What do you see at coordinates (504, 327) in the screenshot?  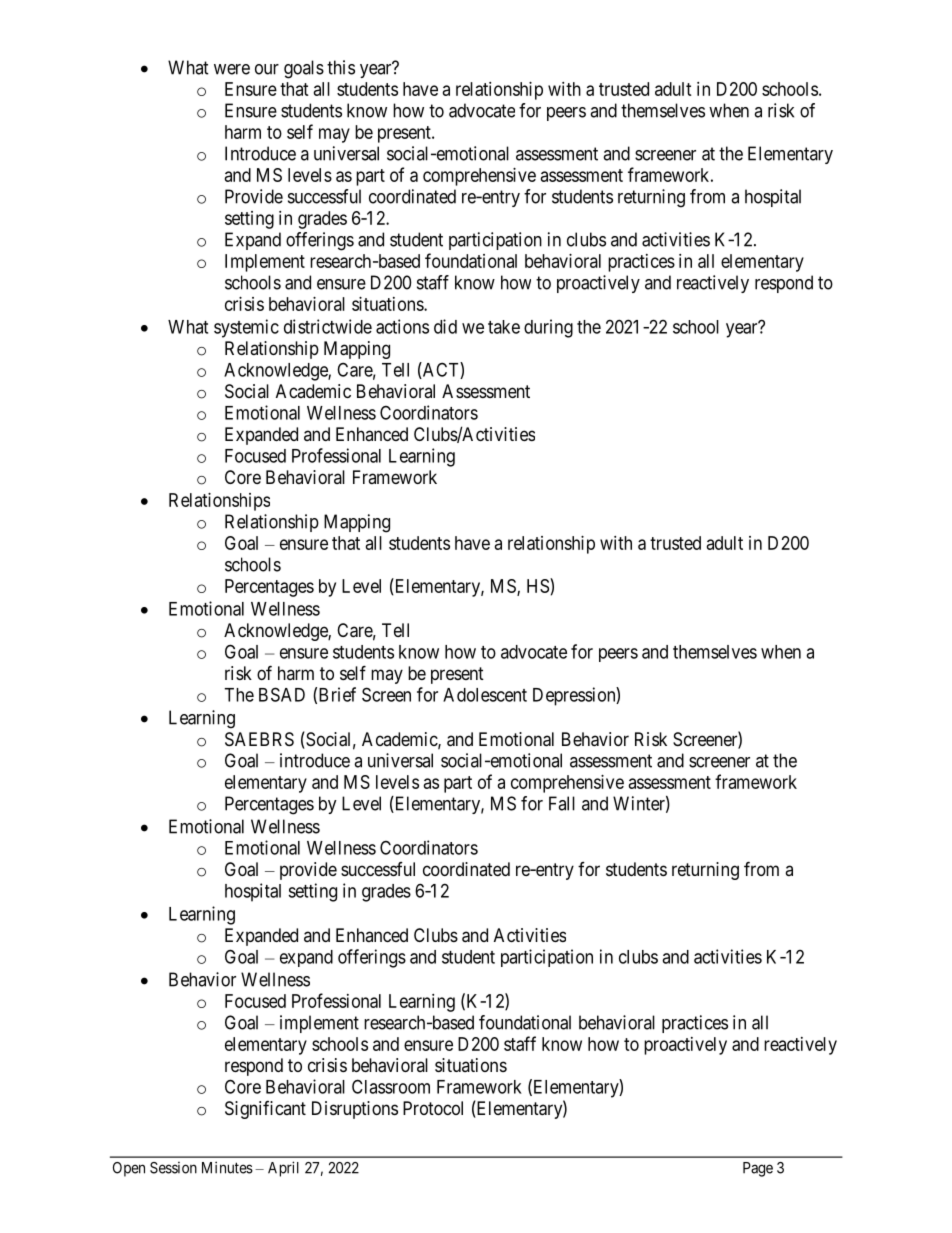 I see `take` at bounding box center [504, 327].
